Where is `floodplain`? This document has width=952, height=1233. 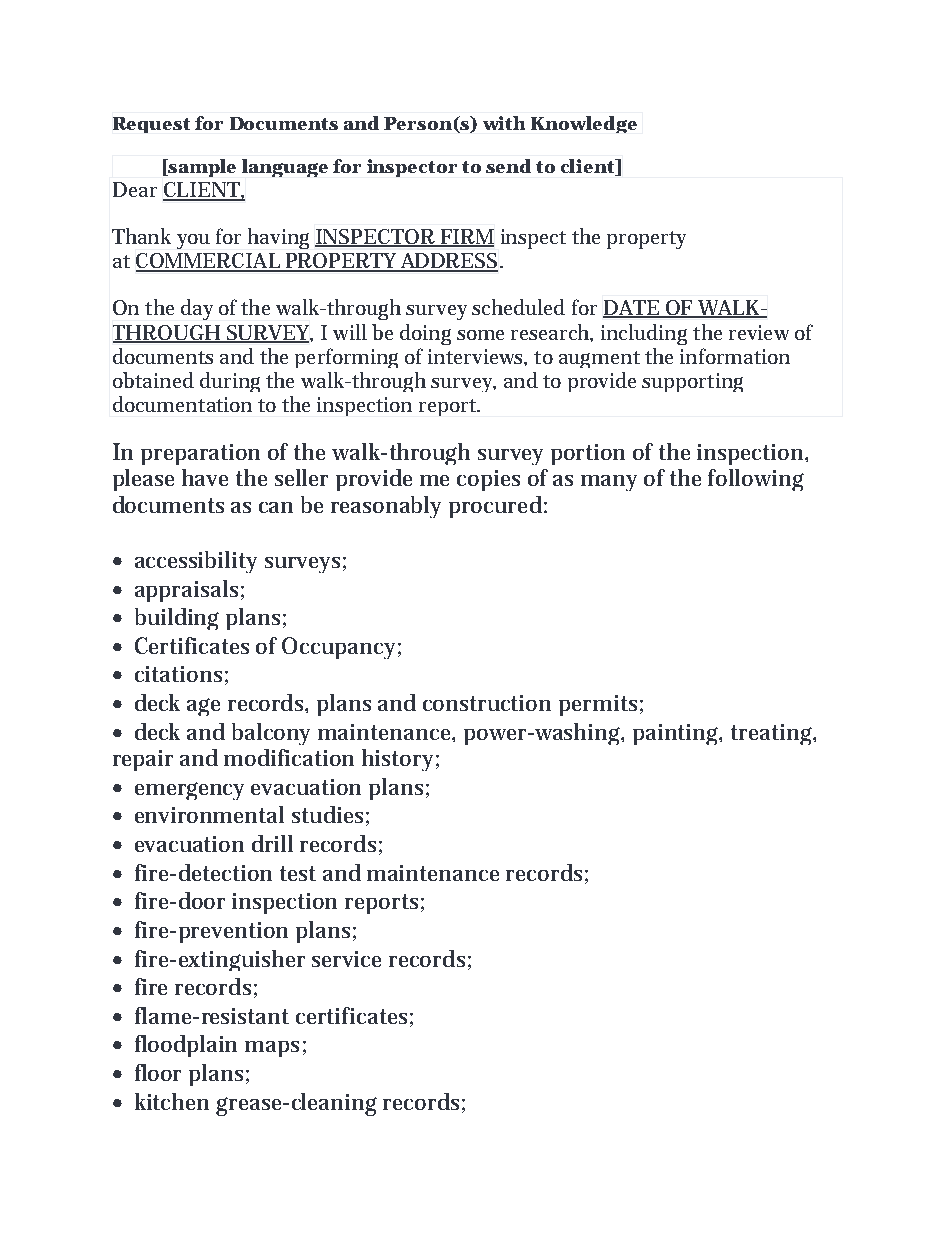 floodplain is located at coordinates (186, 1046).
